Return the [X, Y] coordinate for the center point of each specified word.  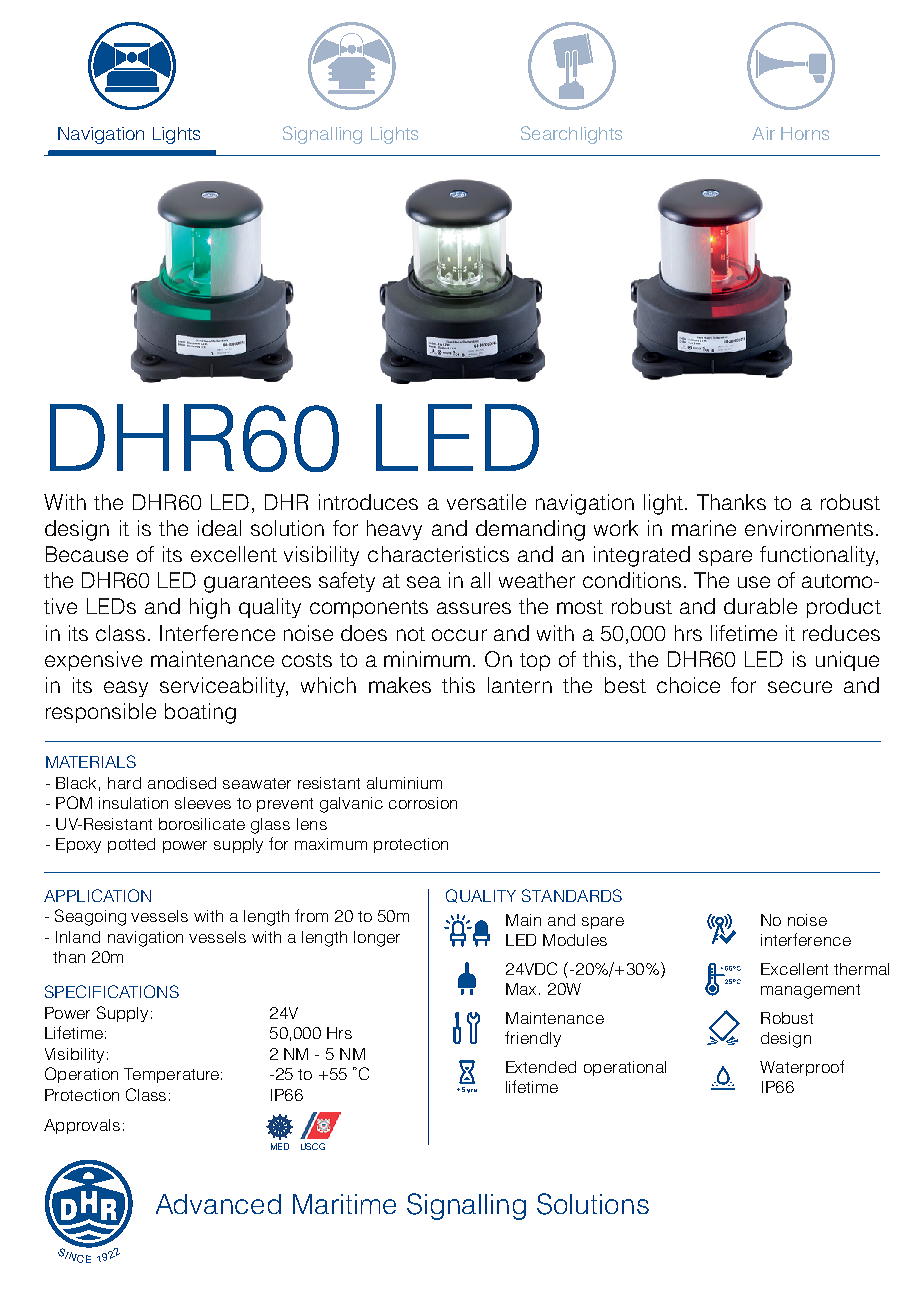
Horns [805, 133]
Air [763, 133]
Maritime [344, 1204]
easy [126, 689]
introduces [368, 502]
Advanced [218, 1204]
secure [800, 687]
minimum [429, 659]
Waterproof [802, 1068]
